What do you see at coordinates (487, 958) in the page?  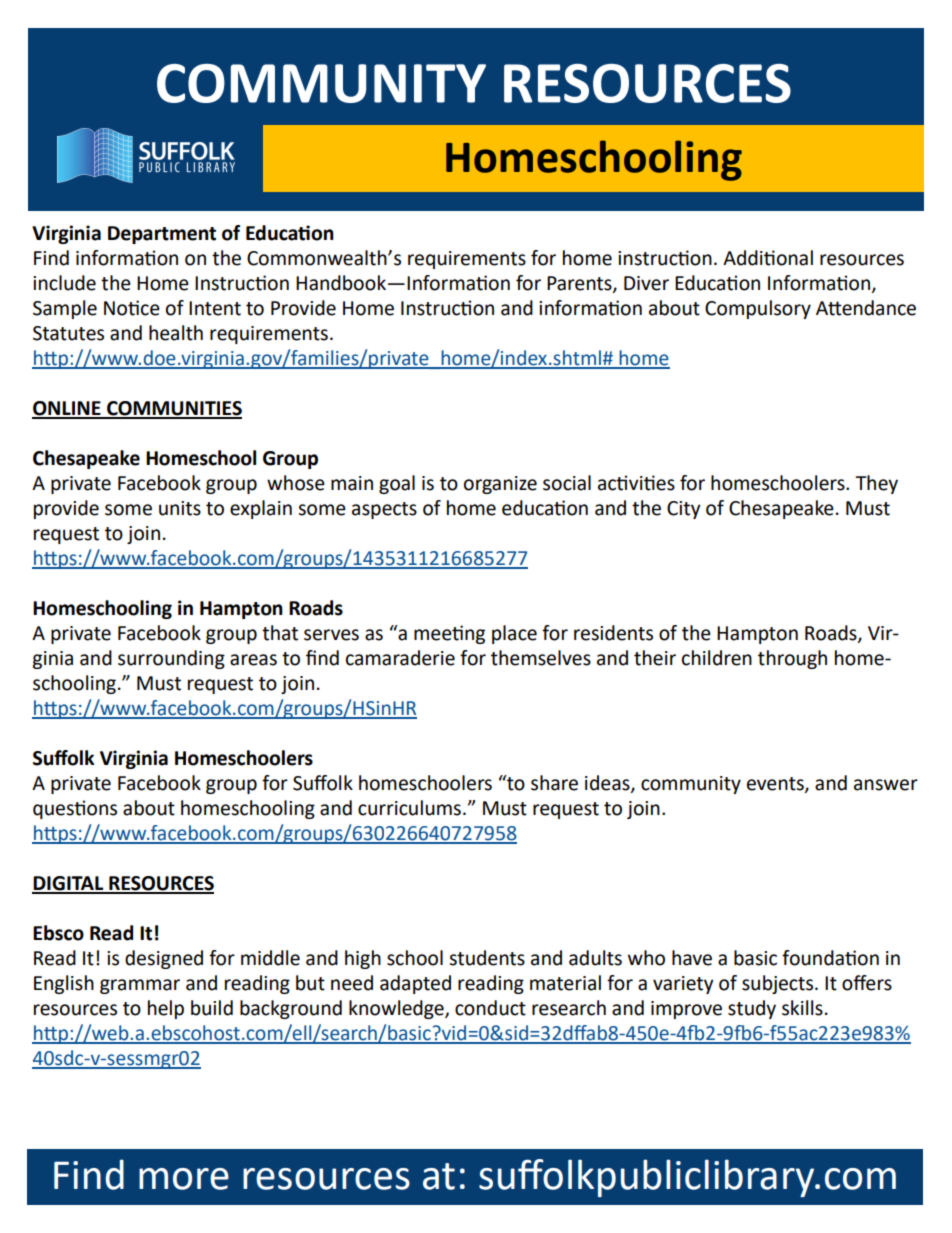 I see `students` at bounding box center [487, 958].
